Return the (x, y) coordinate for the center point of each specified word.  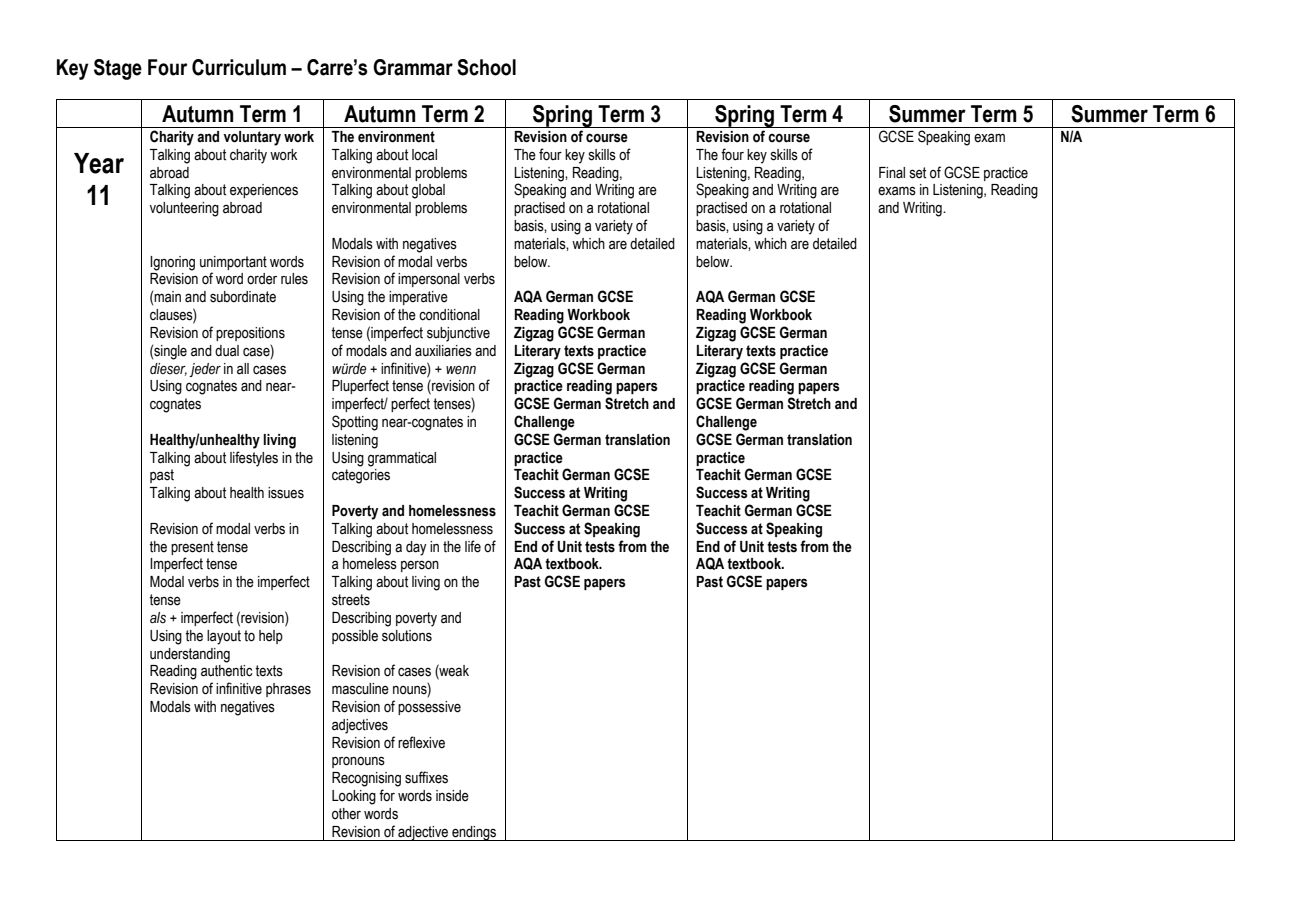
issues (286, 493)
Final (892, 173)
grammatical (402, 459)
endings (474, 833)
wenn (461, 370)
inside (452, 796)
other (346, 814)
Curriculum (239, 67)
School (486, 67)
